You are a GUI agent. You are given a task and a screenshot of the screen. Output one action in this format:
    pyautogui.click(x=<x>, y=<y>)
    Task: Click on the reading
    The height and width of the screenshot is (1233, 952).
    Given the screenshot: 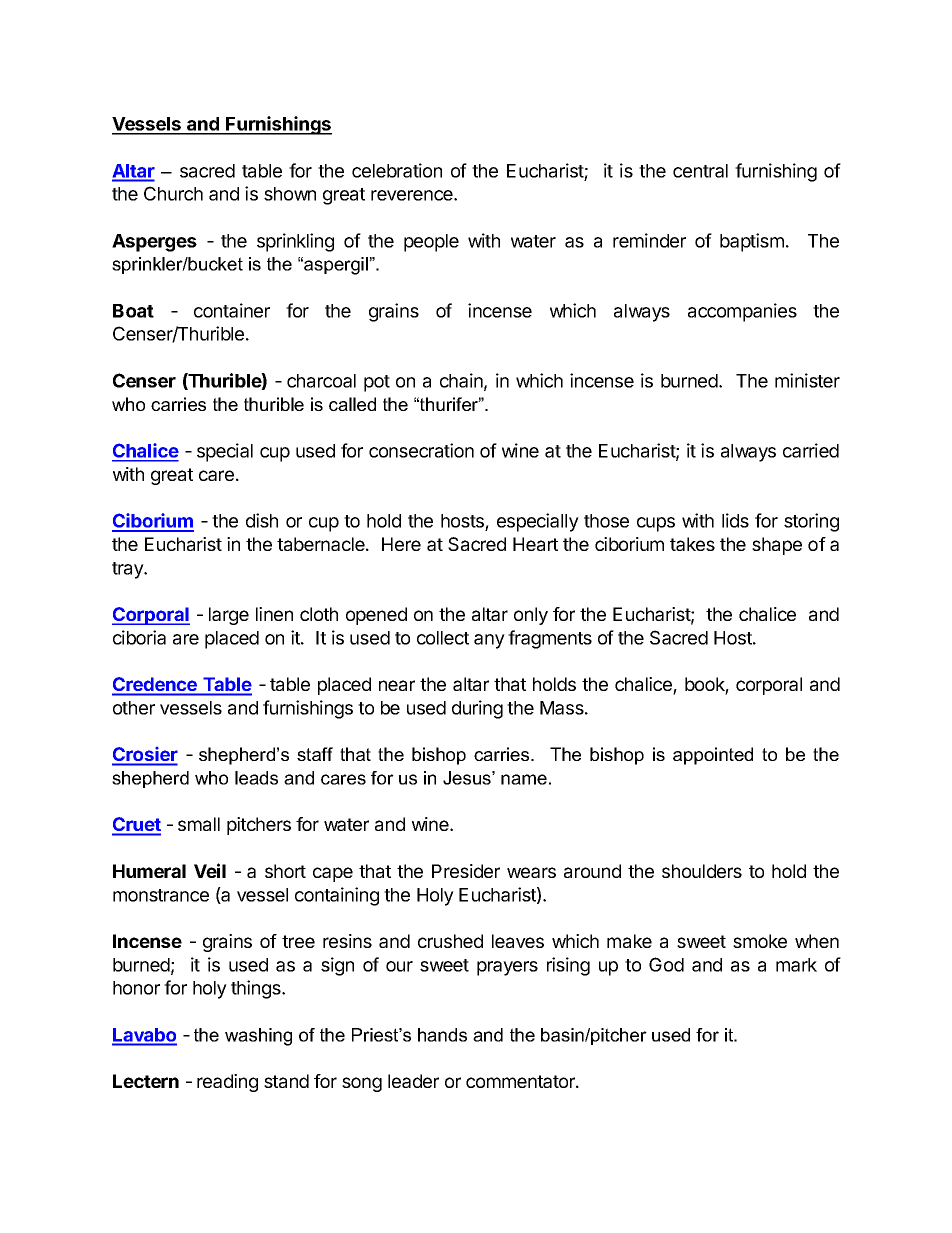 What is the action you would take?
    pyautogui.click(x=227, y=1083)
